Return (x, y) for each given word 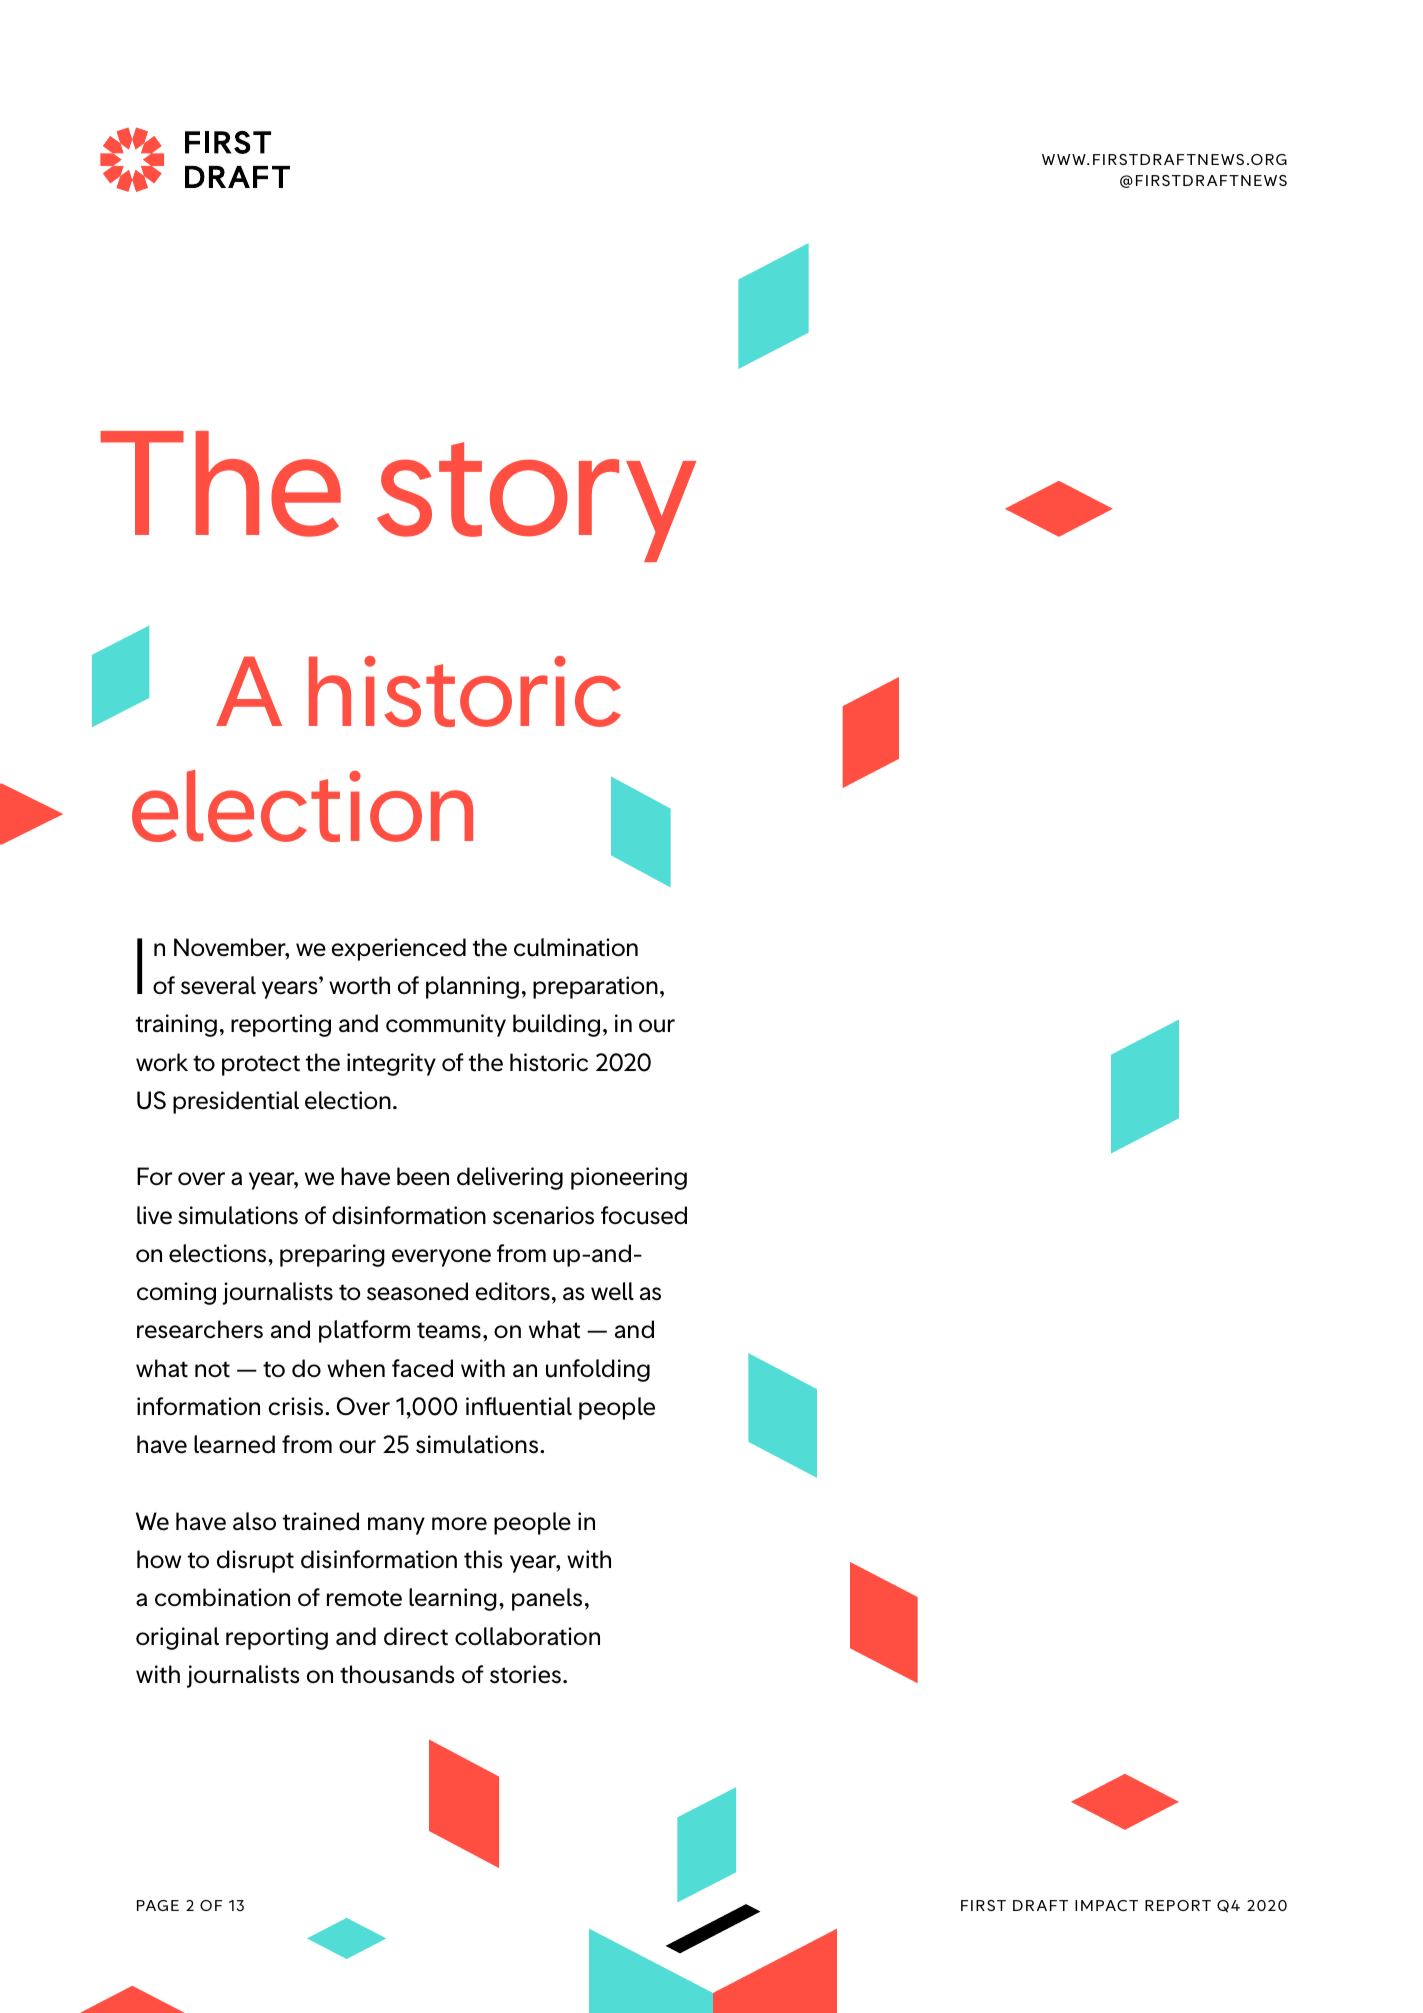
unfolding (598, 1370)
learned (234, 1444)
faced (422, 1368)
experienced (398, 949)
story (536, 502)
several (218, 985)
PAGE (158, 1905)
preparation (595, 987)
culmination (576, 947)
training (176, 1025)
